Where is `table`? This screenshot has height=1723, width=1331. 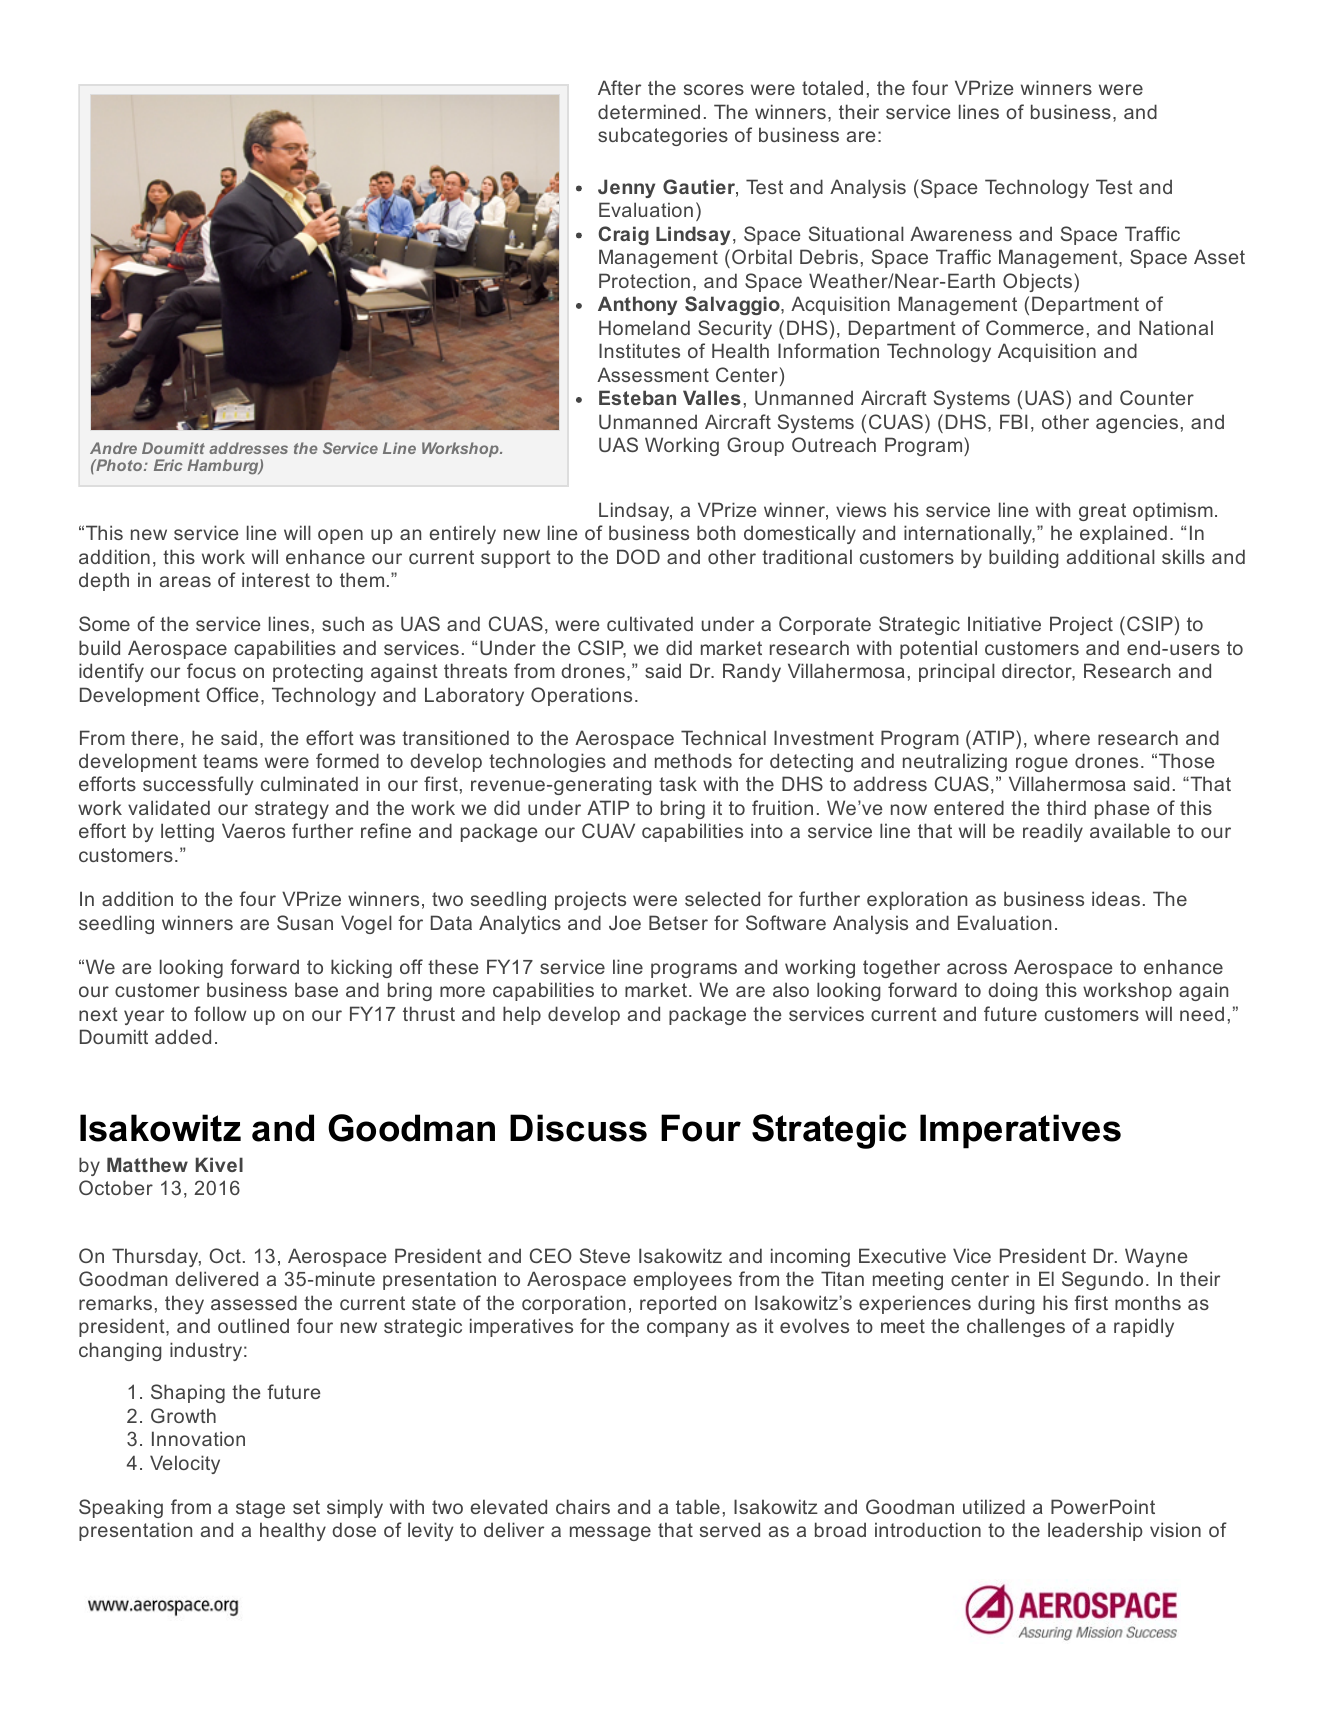 table is located at coordinates (698, 1506).
